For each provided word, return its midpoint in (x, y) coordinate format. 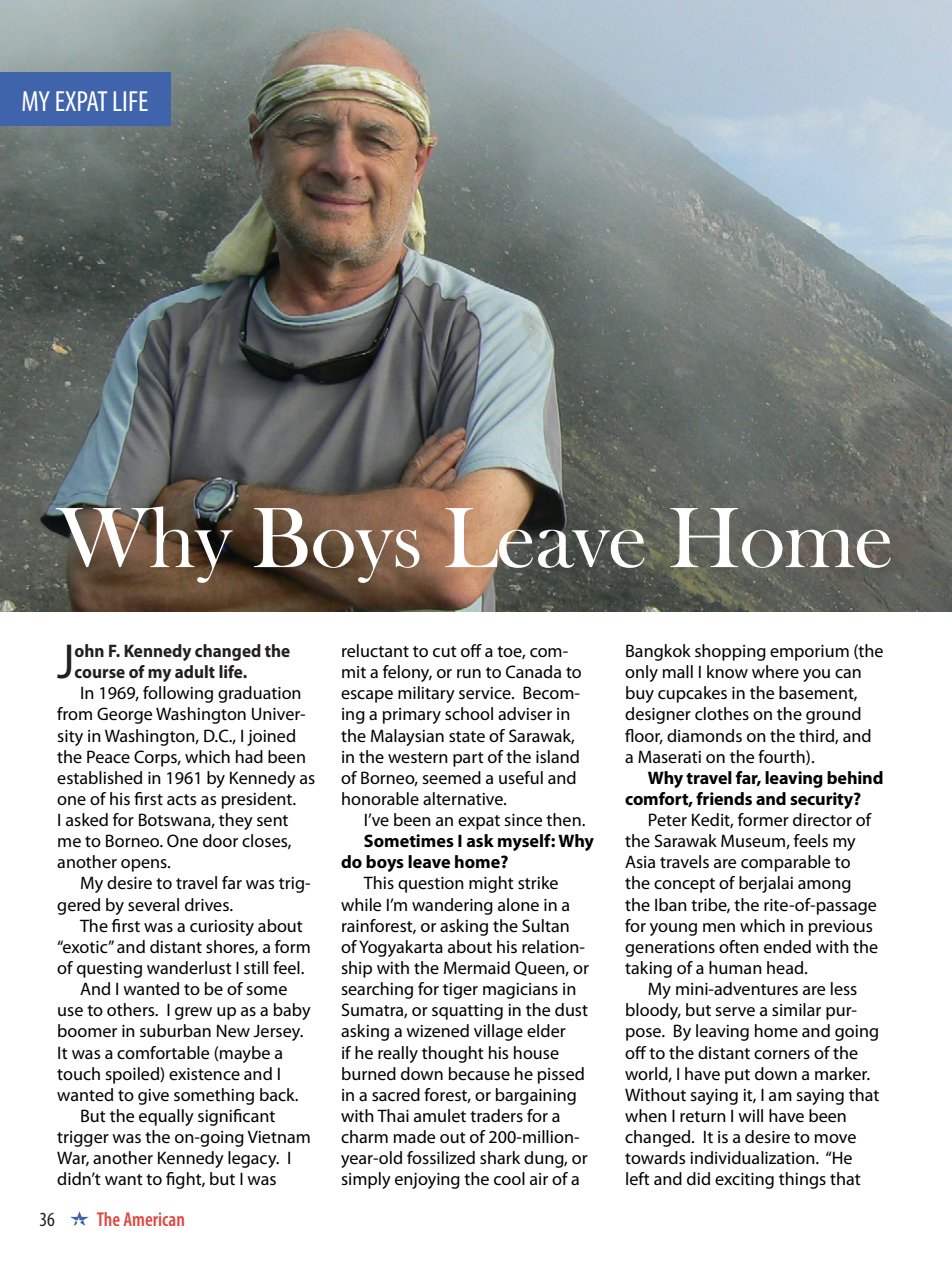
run (469, 673)
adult (195, 671)
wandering (452, 906)
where (775, 672)
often (739, 947)
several (153, 905)
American (154, 1219)
